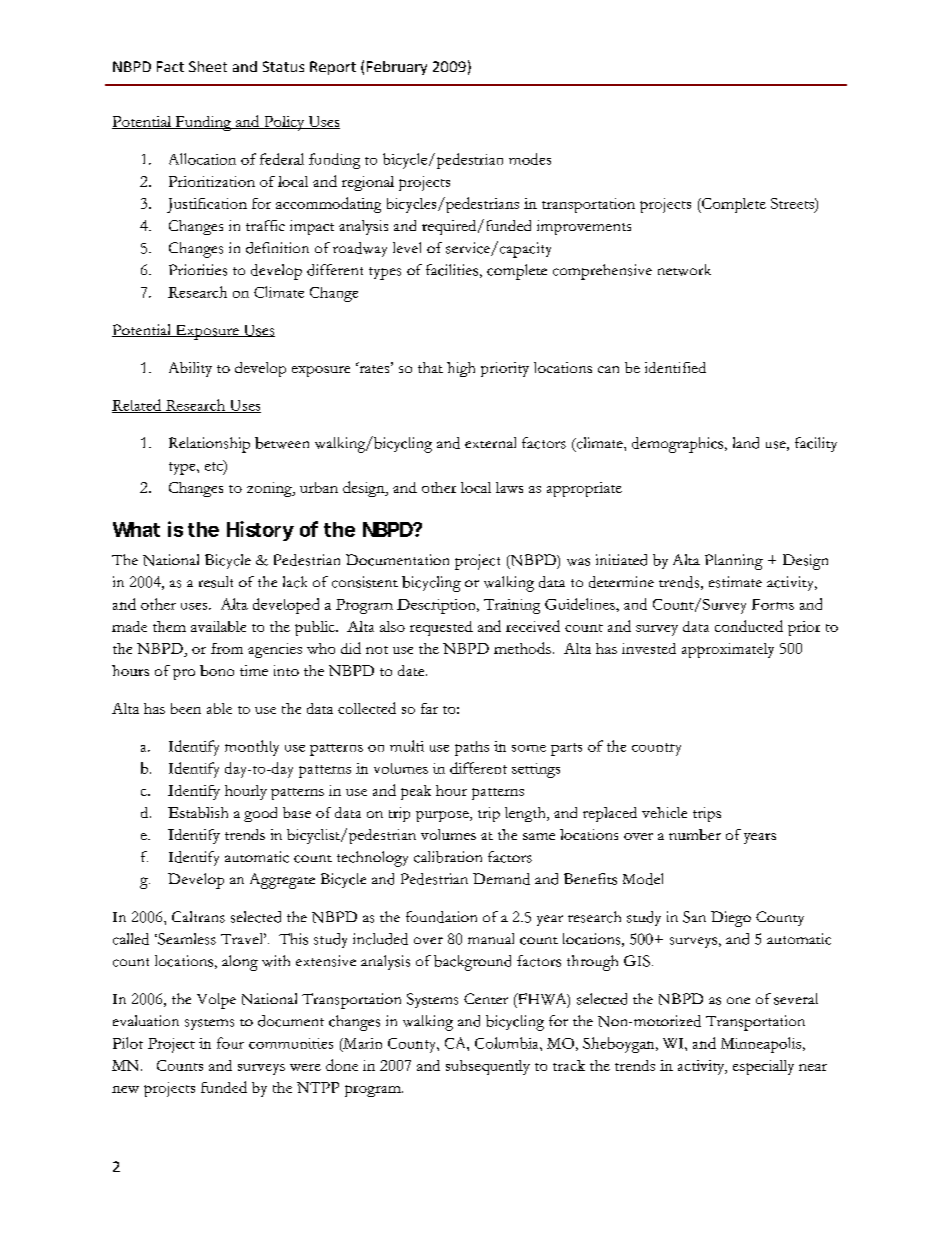 The width and height of the screenshot is (952, 1233). I want to click on identified, so click(675, 367).
